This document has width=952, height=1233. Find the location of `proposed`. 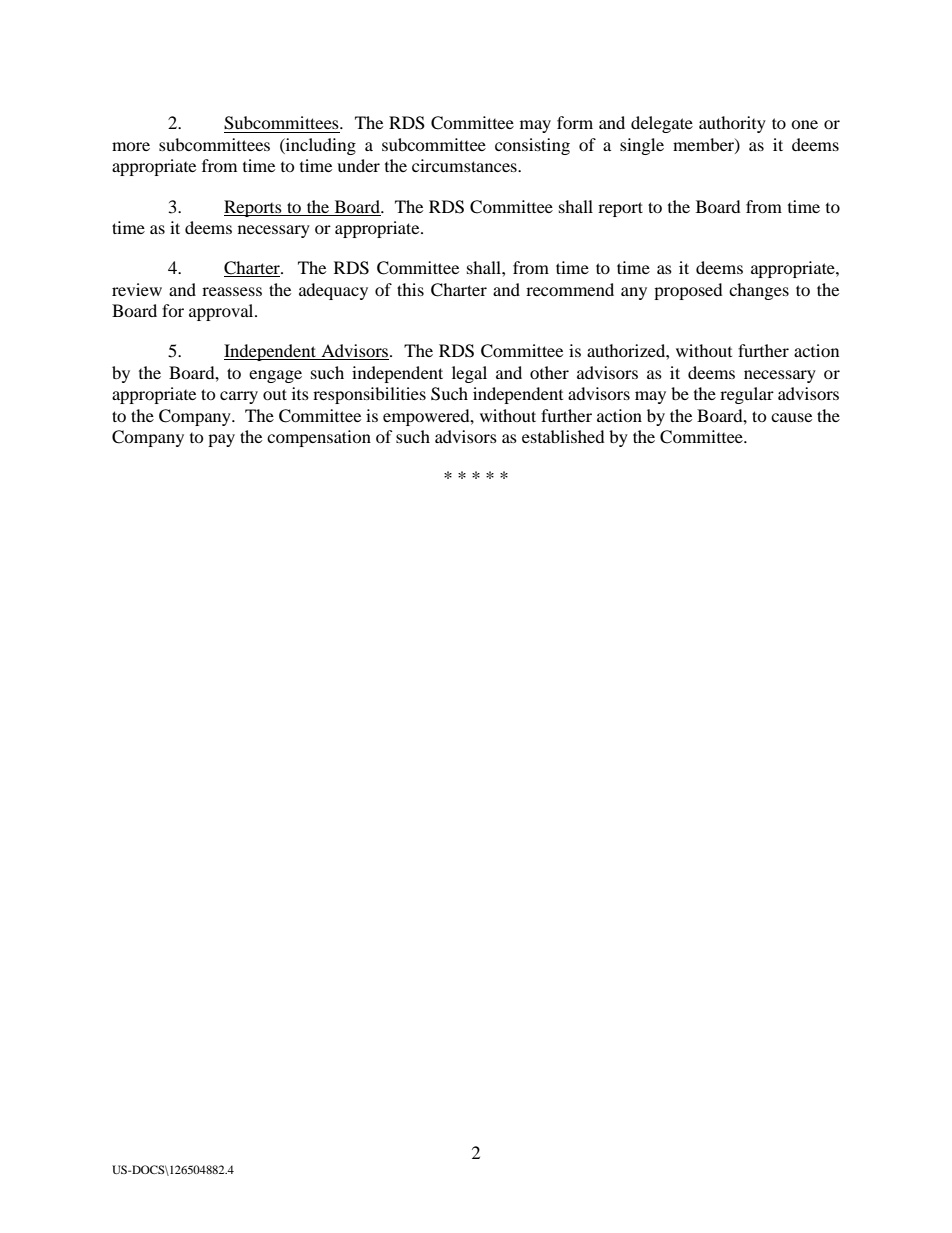

proposed is located at coordinates (688, 291).
